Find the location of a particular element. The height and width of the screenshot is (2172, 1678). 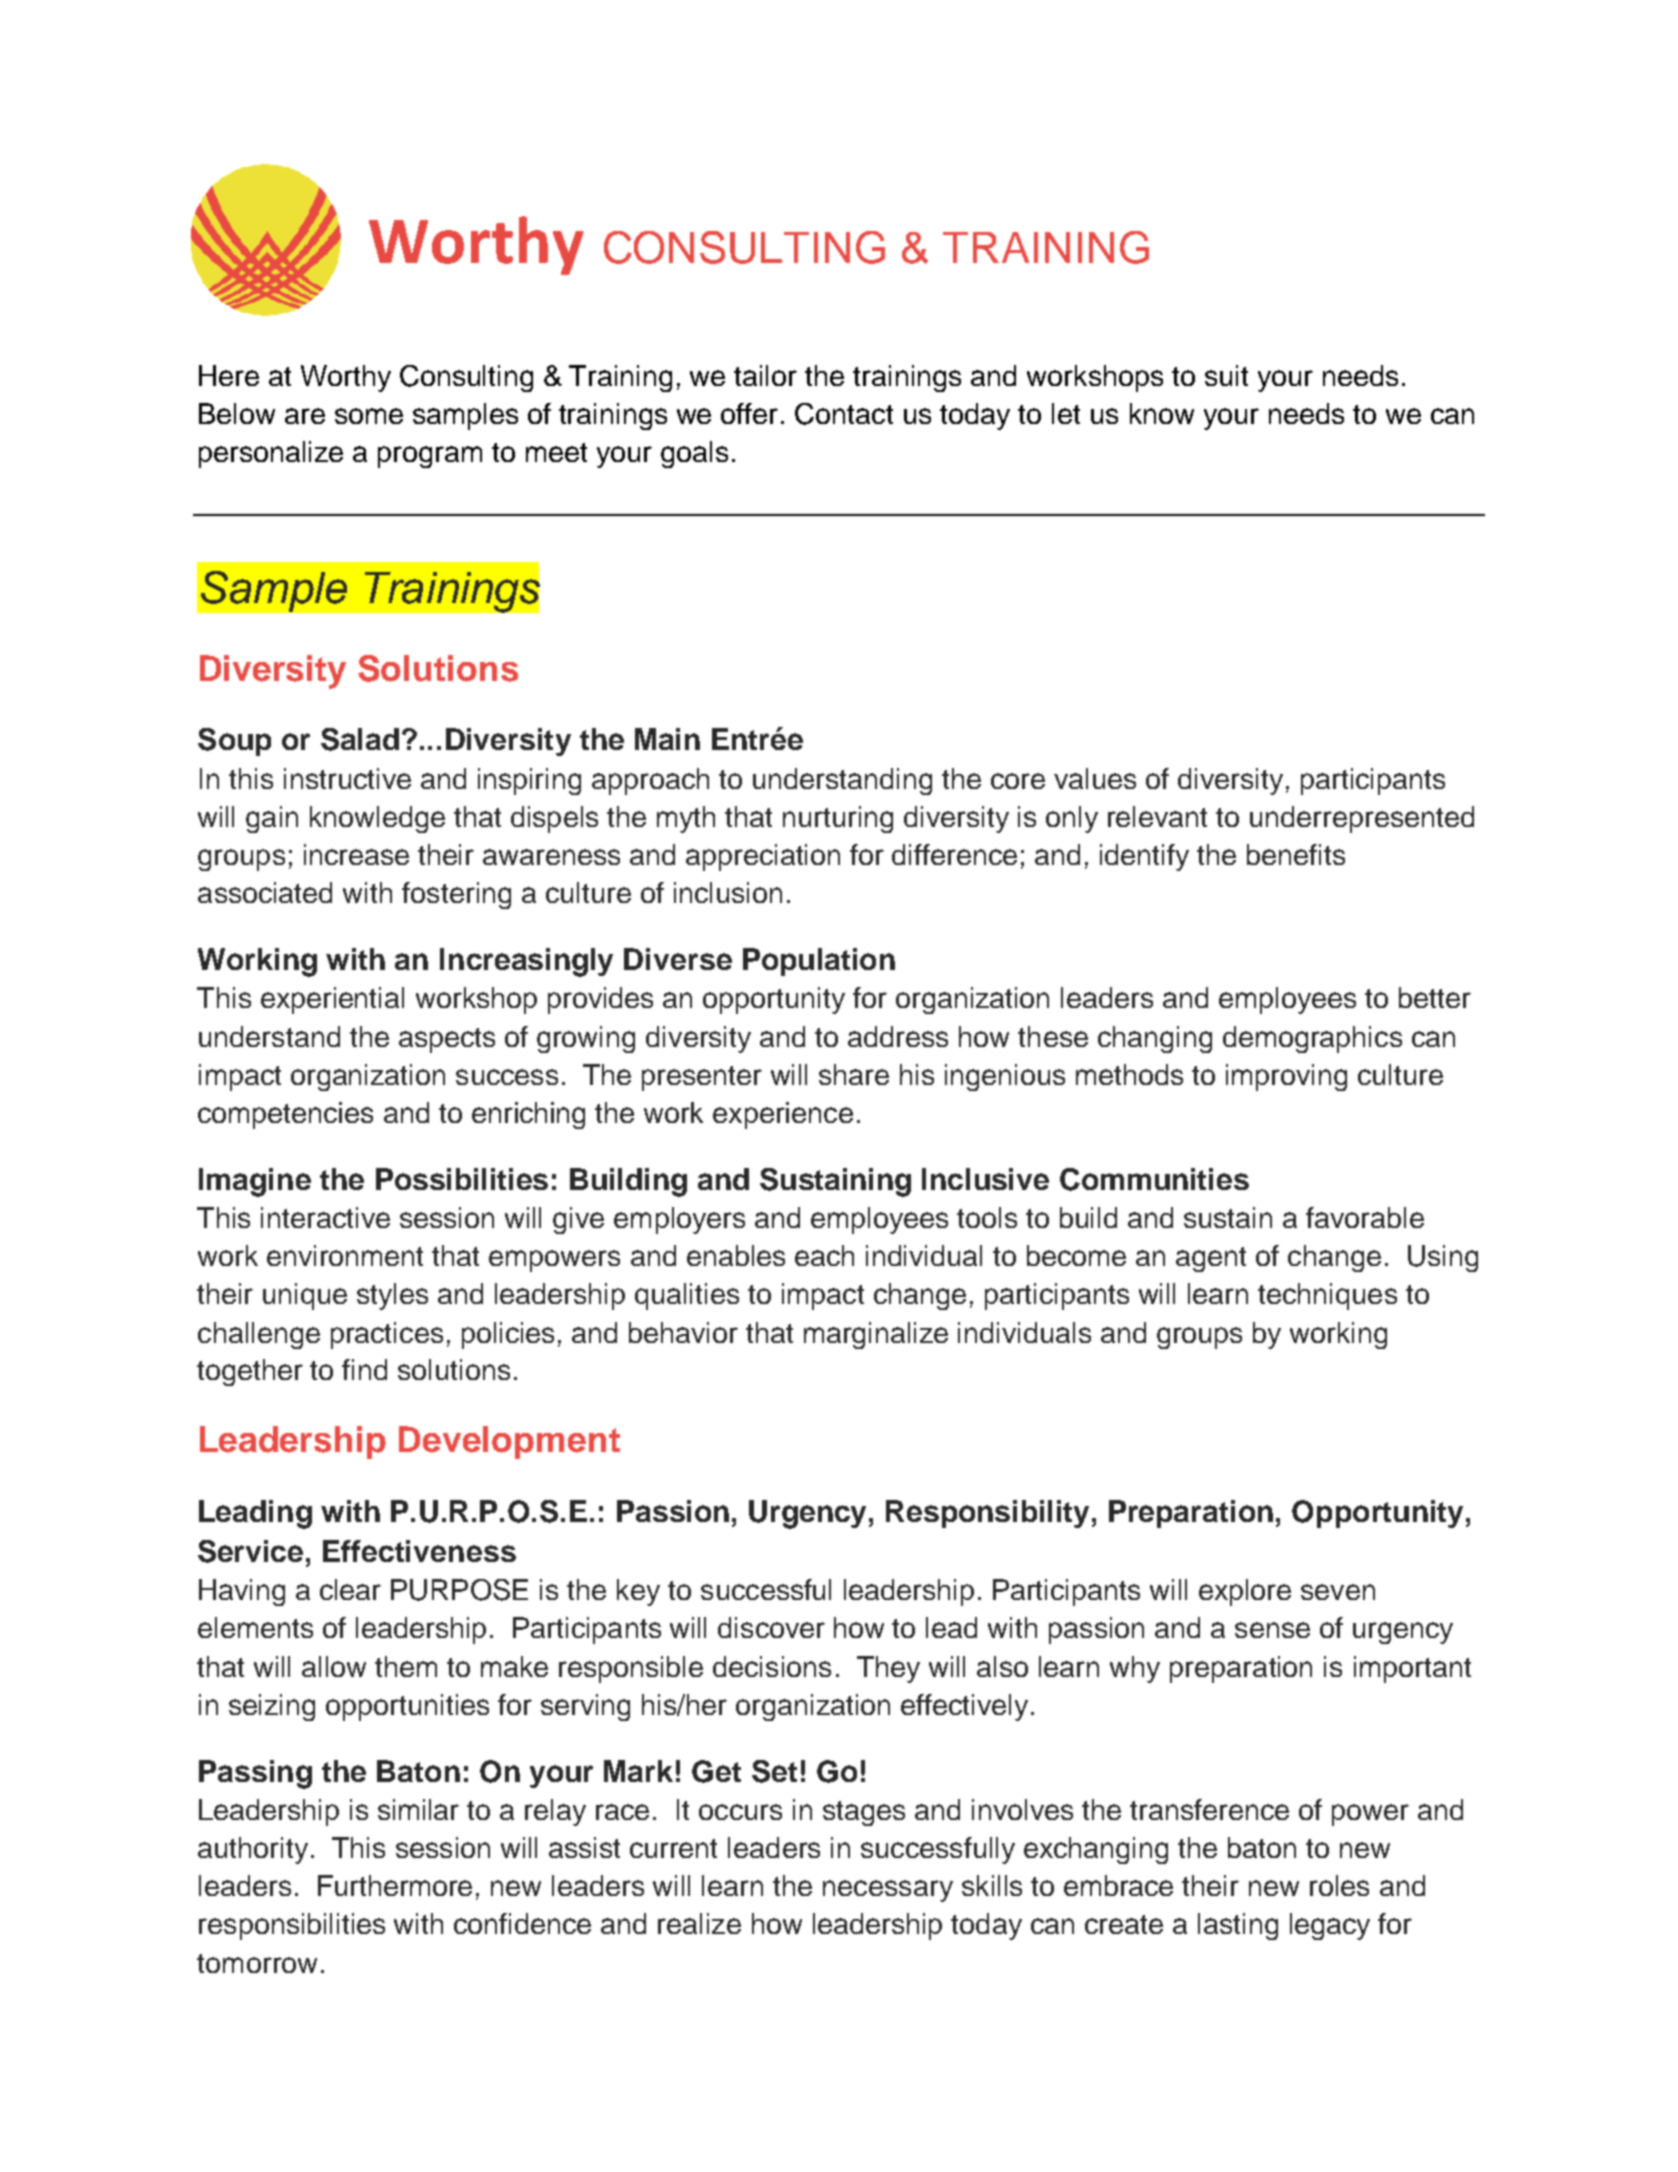

marginalize is located at coordinates (876, 1335).
